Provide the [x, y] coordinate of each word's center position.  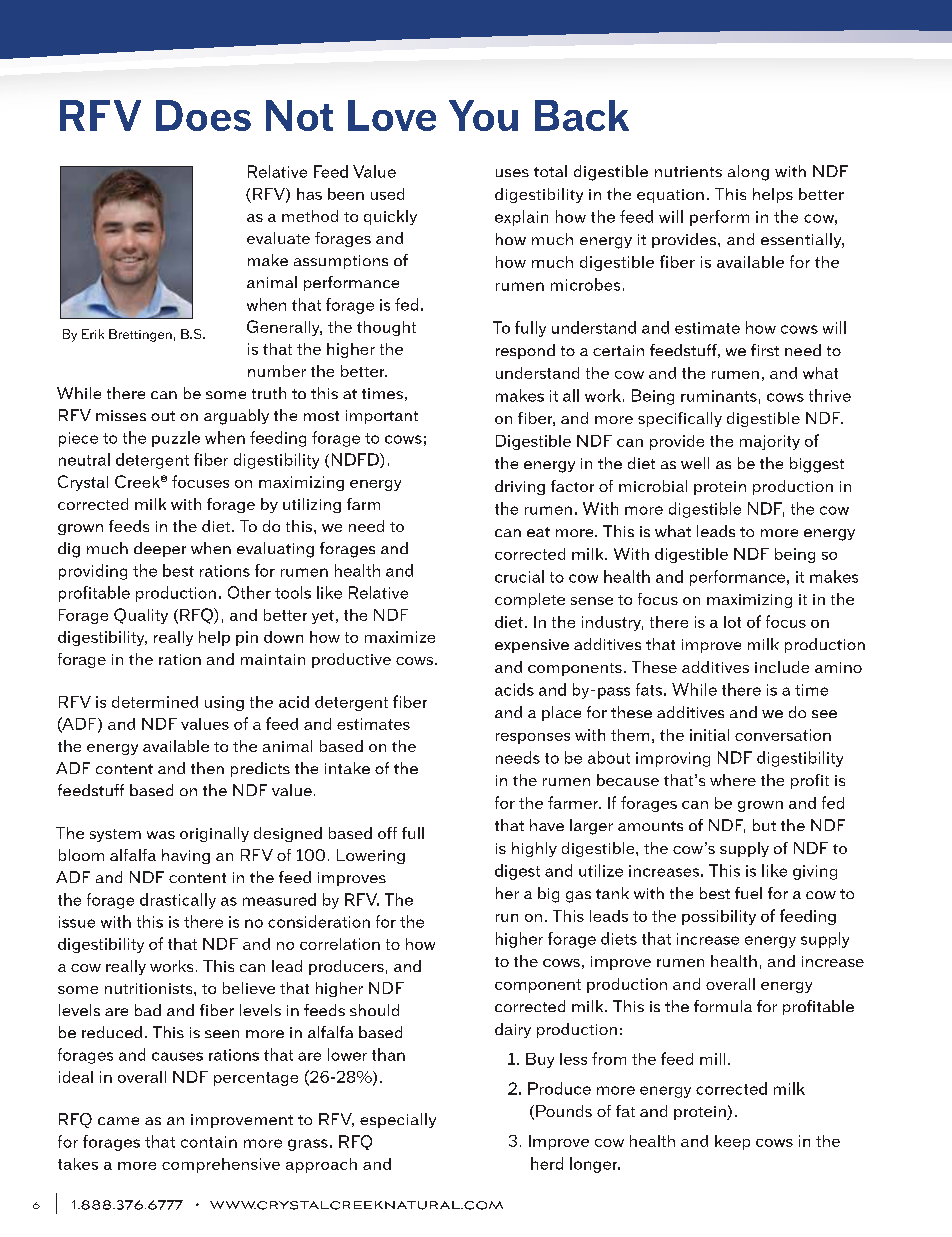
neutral [84, 459]
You [483, 115]
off [387, 833]
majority [770, 442]
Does [203, 115]
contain [209, 1142]
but [764, 825]
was [161, 835]
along [748, 173]
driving [520, 487]
